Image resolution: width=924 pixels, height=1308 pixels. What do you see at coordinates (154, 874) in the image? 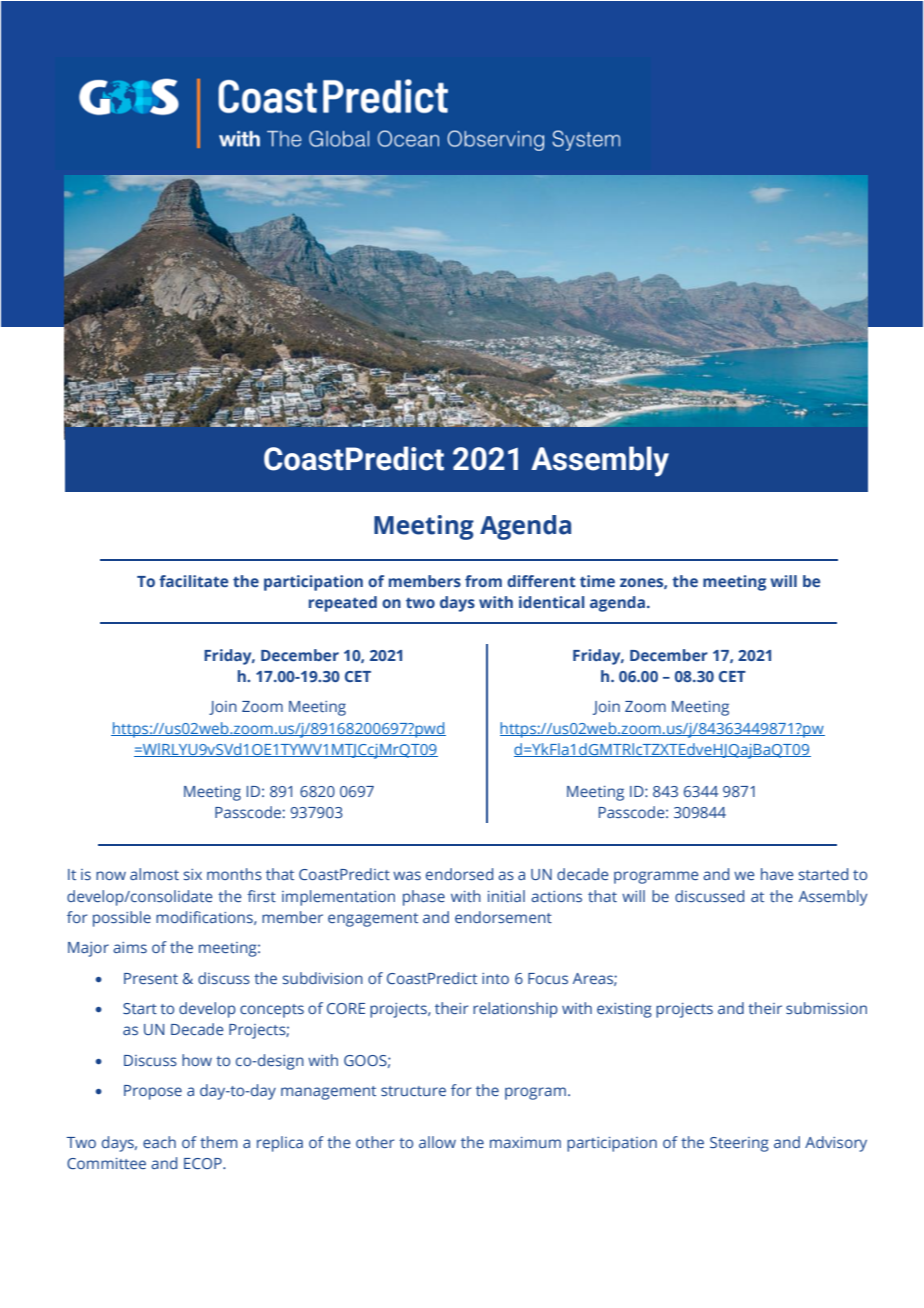
I see `almost` at bounding box center [154, 874].
